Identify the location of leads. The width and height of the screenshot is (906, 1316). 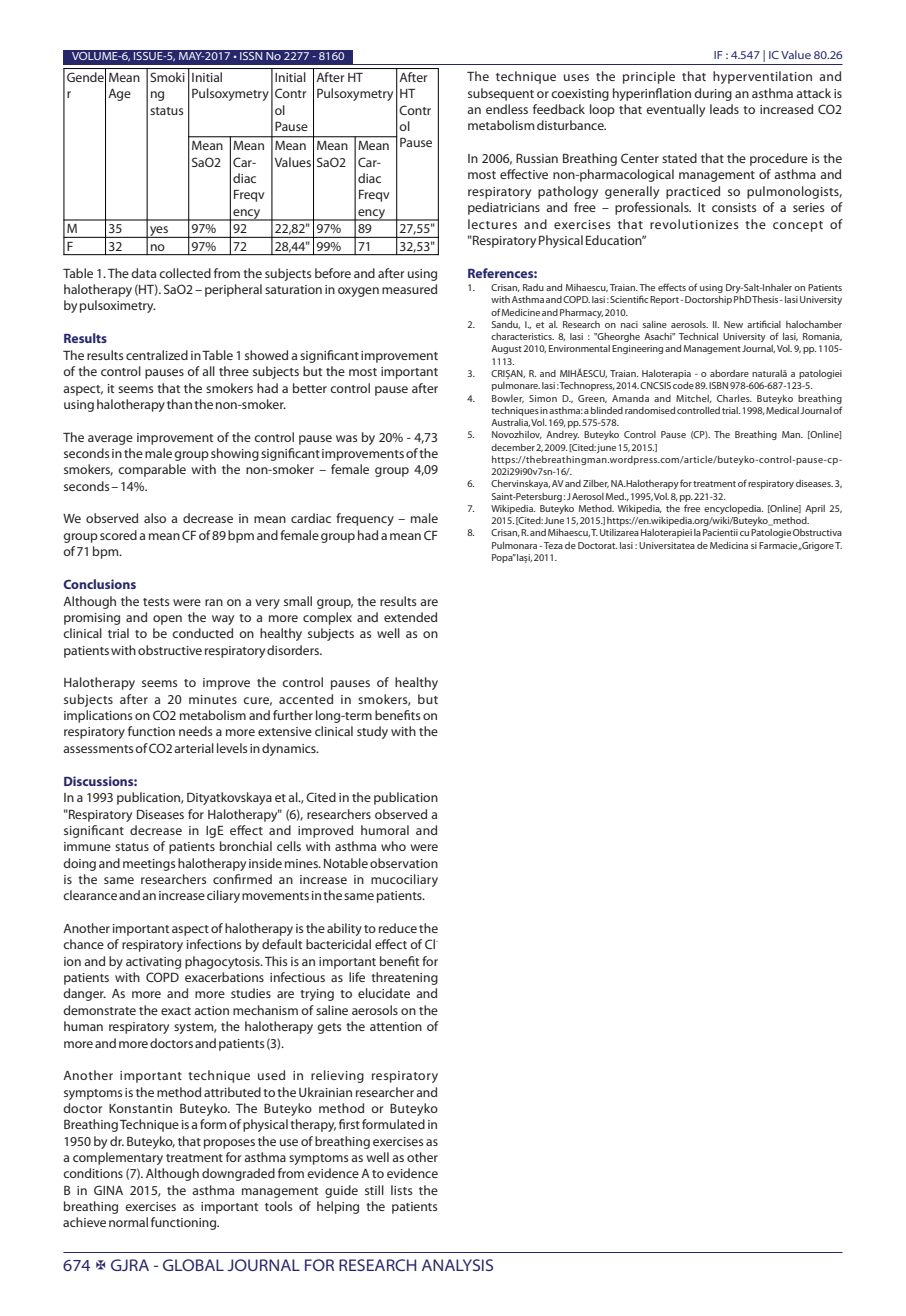
(724, 109).
